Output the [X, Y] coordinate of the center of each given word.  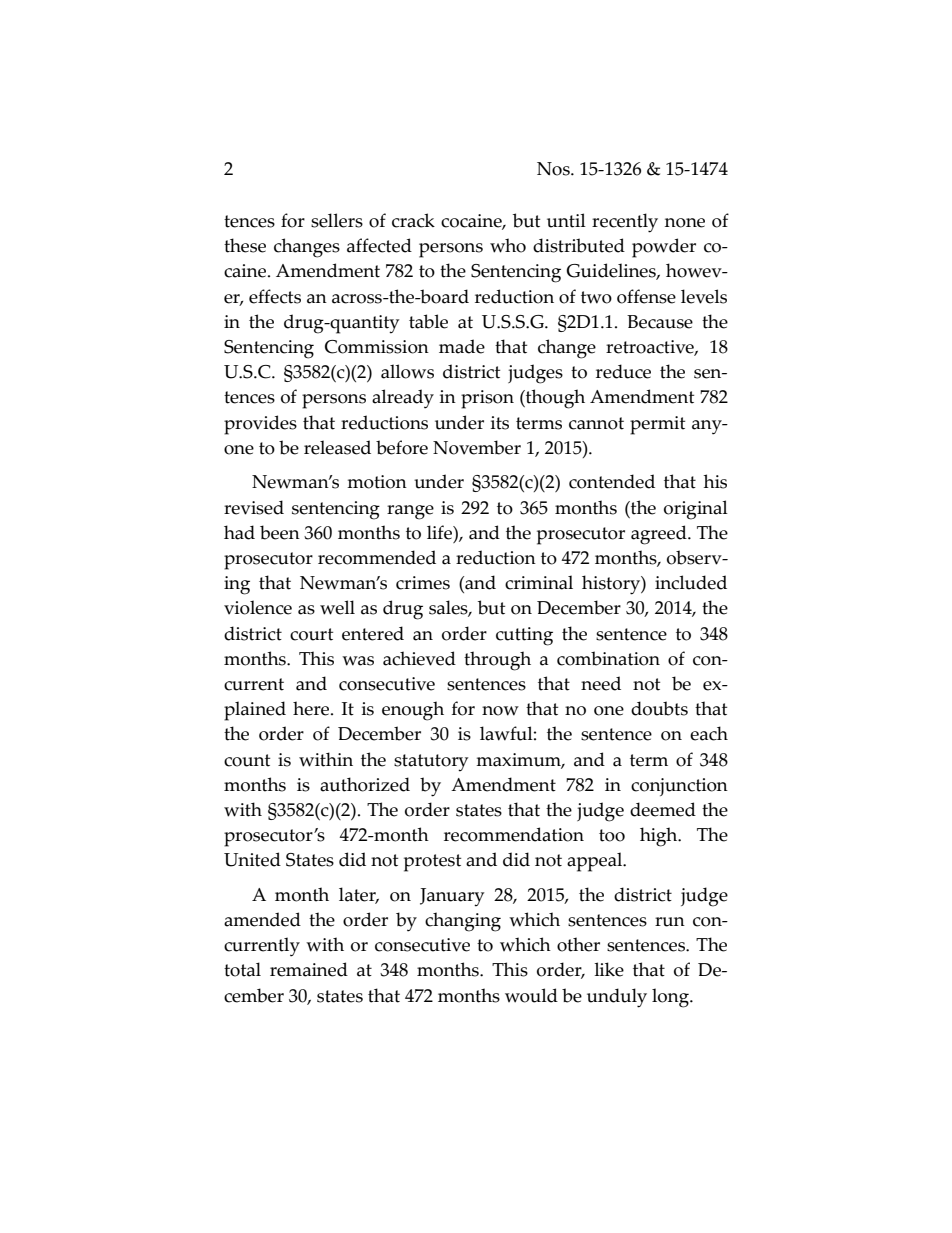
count [247, 760]
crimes [423, 583]
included [691, 582]
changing [463, 922]
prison [487, 399]
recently [625, 223]
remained [309, 969]
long [671, 998]
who [508, 245]
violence [258, 607]
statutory [431, 763]
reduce [623, 371]
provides [260, 425]
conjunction [679, 787]
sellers [337, 220]
